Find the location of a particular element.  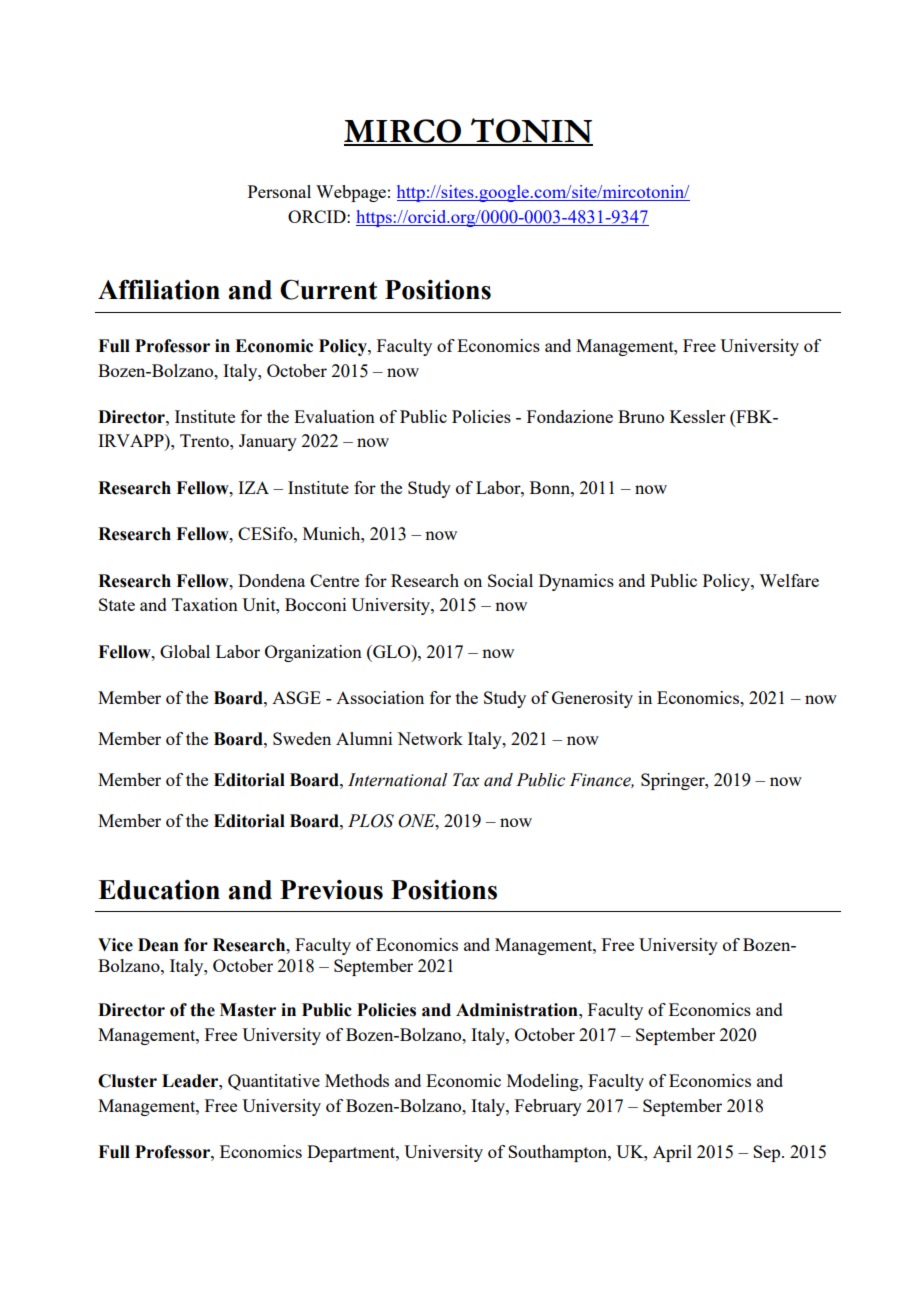

Generosity is located at coordinates (592, 699).
